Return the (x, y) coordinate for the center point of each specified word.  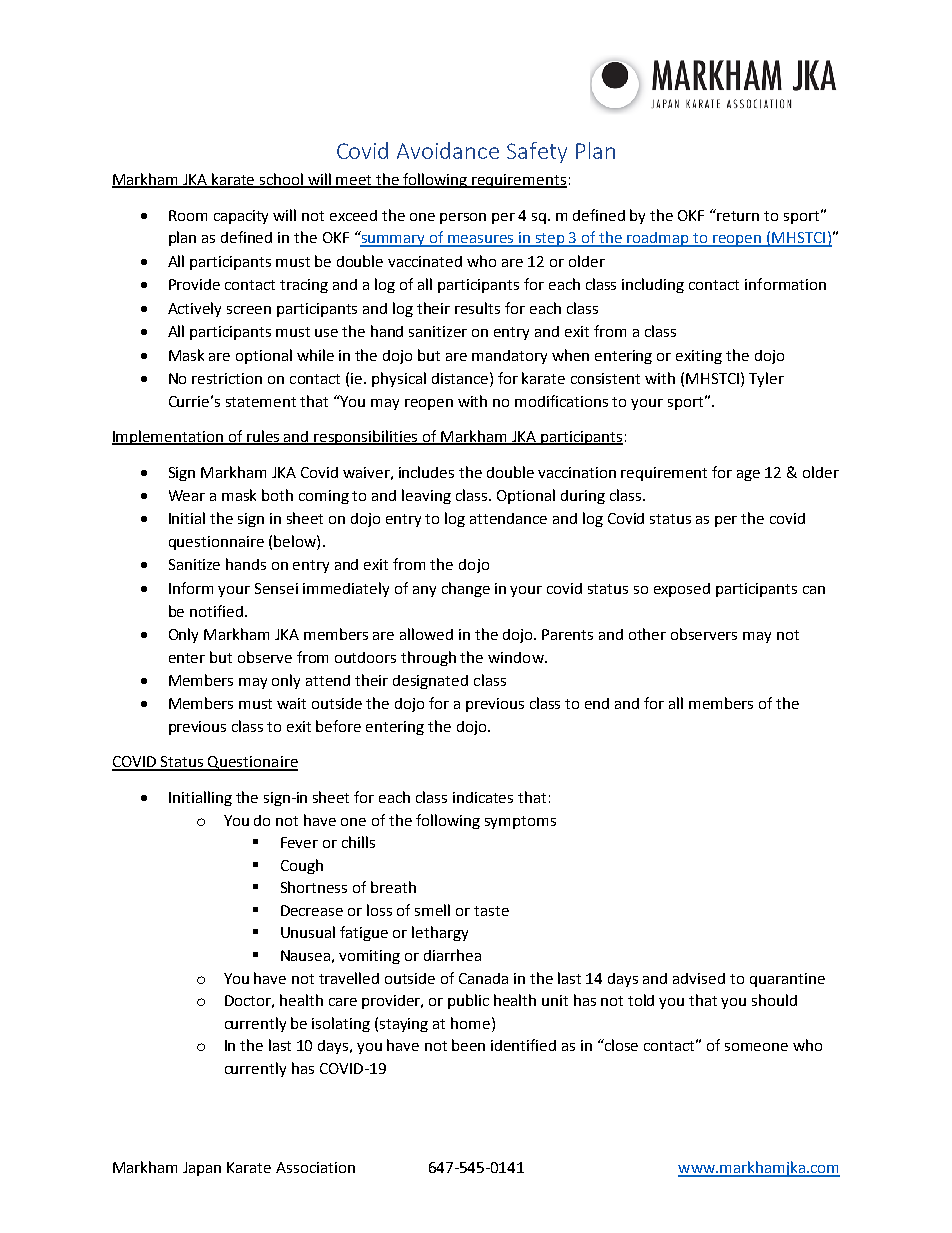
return (738, 216)
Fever (299, 842)
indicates (483, 797)
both (277, 495)
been (468, 1045)
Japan (202, 1169)
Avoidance (448, 150)
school (282, 180)
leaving (426, 496)
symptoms (520, 822)
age (748, 475)
